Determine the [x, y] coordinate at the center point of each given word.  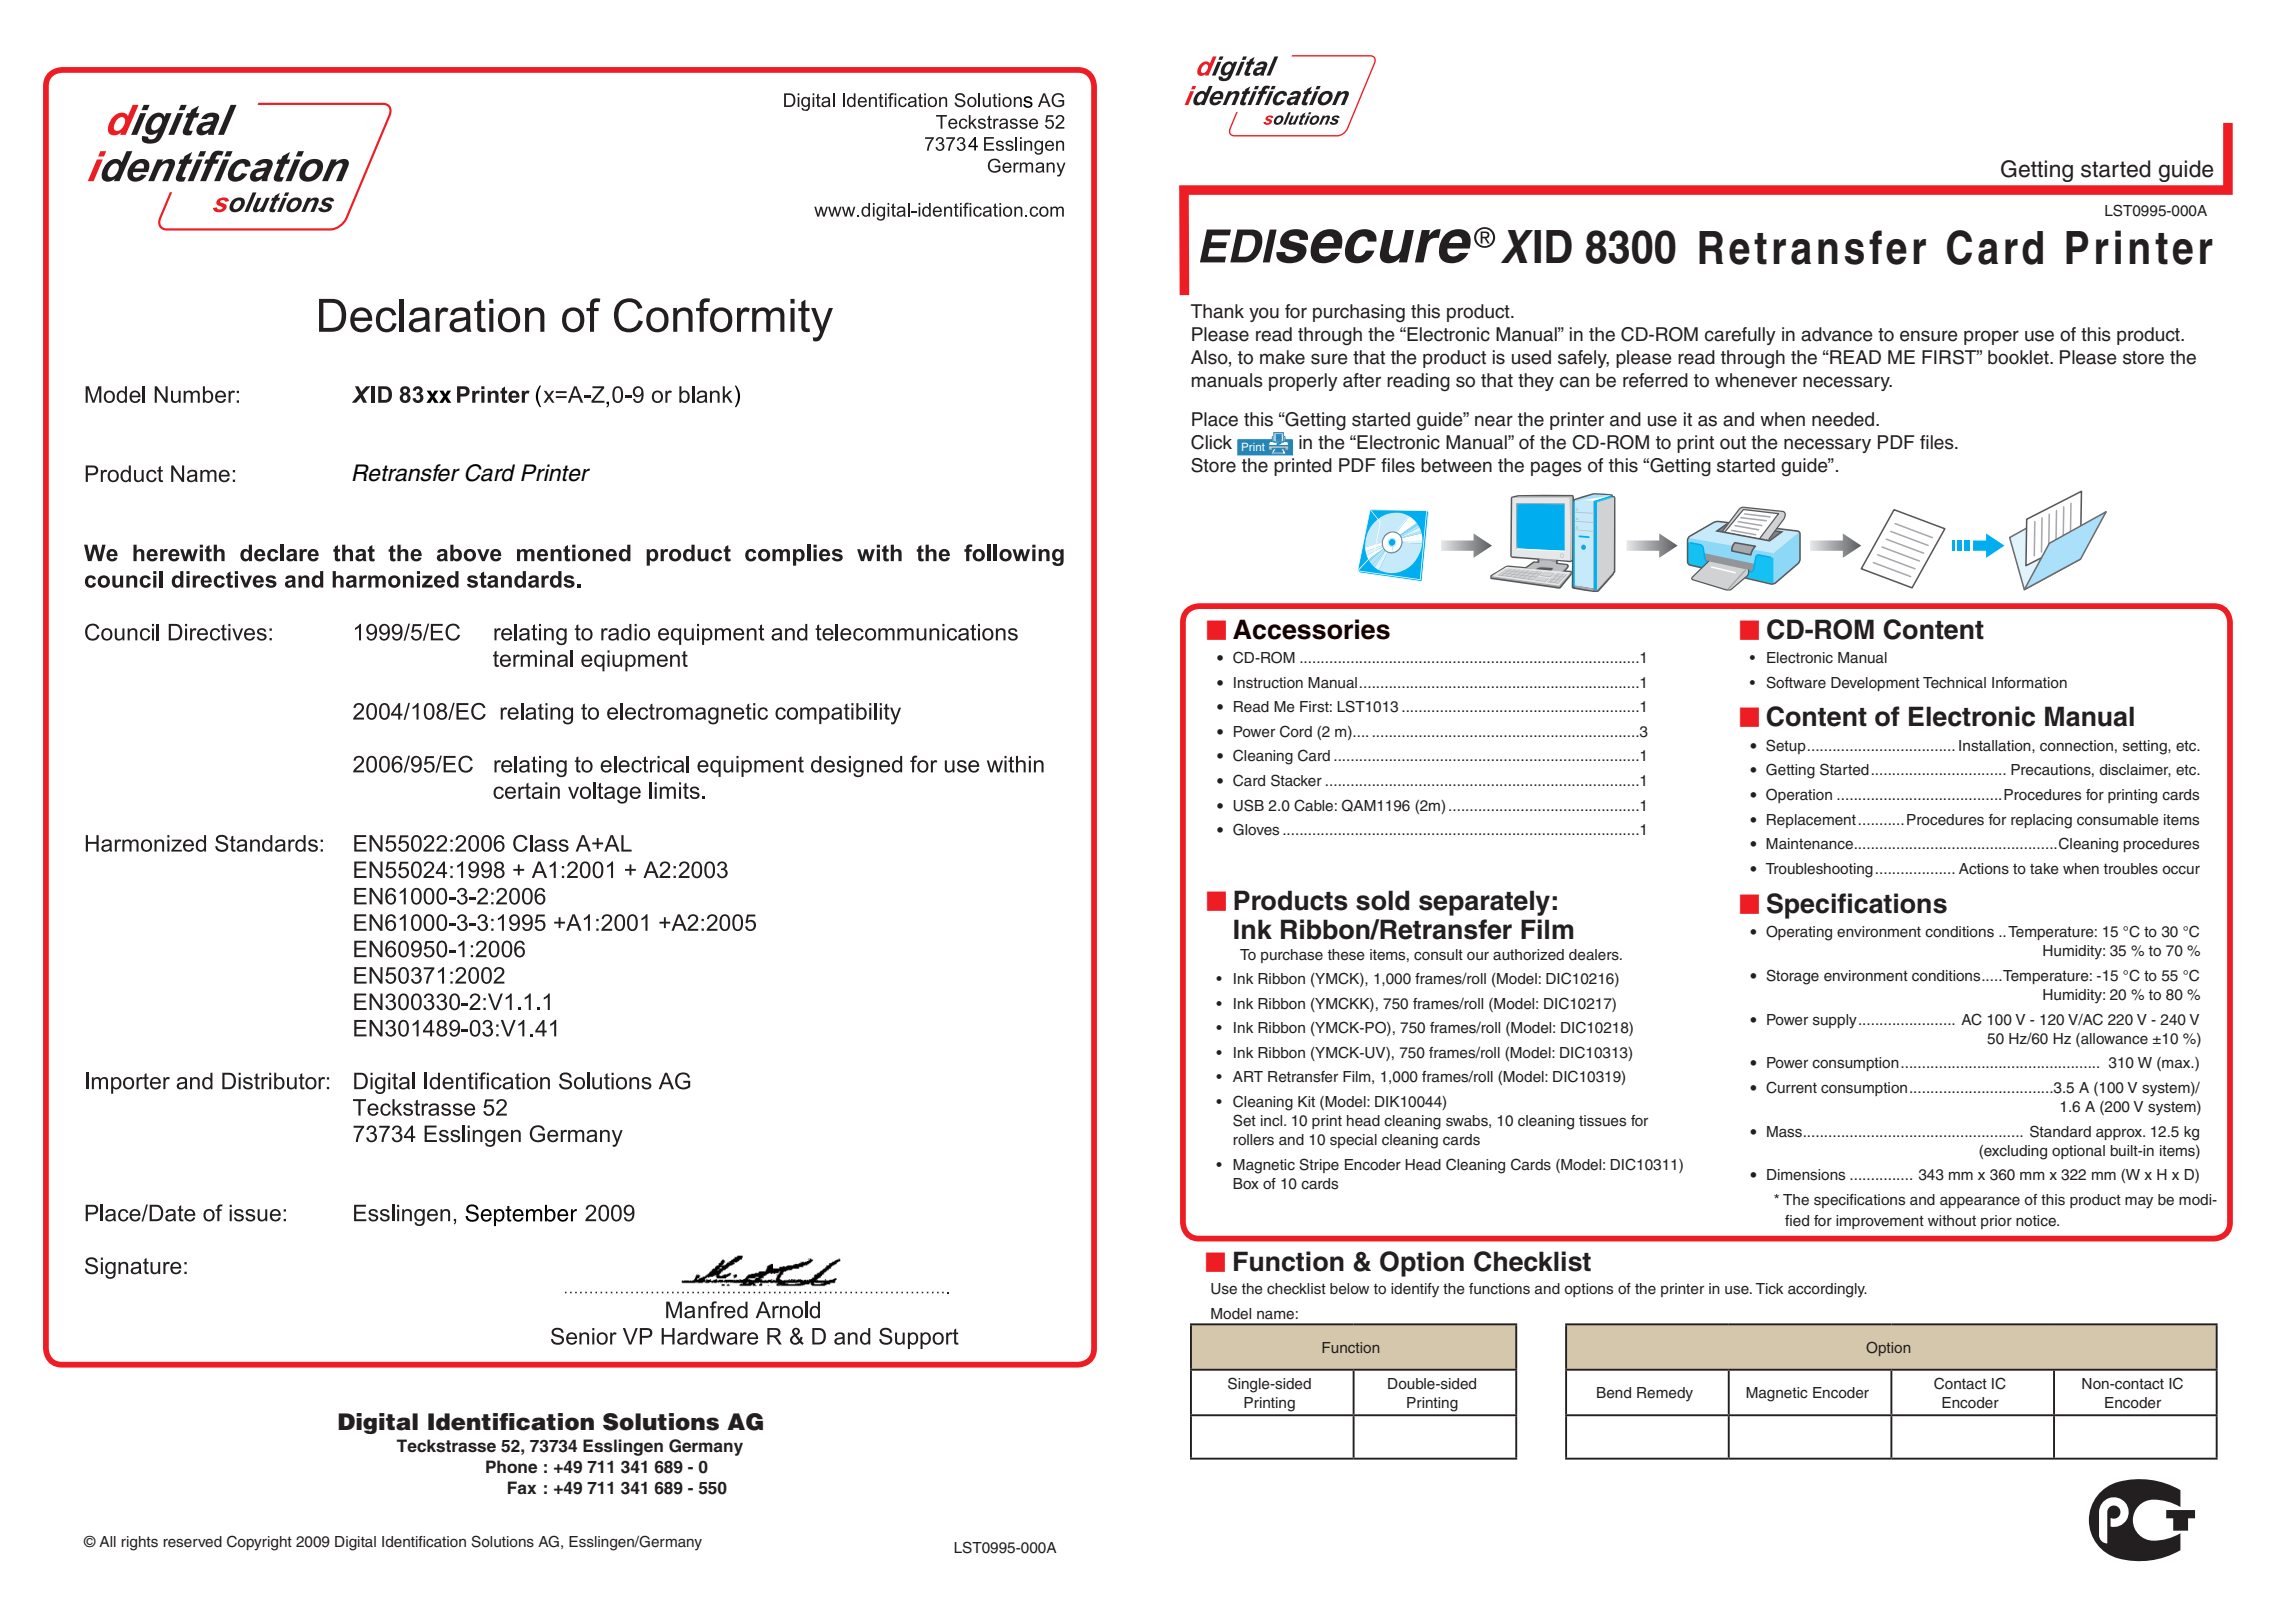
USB [1248, 805]
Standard [2060, 1131]
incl [1273, 1120]
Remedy [1665, 1394]
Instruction [1268, 683]
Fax [522, 1487]
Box [1246, 1183]
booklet [2019, 357]
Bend [1614, 1393]
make [1282, 357]
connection [2076, 746]
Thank [1217, 311]
